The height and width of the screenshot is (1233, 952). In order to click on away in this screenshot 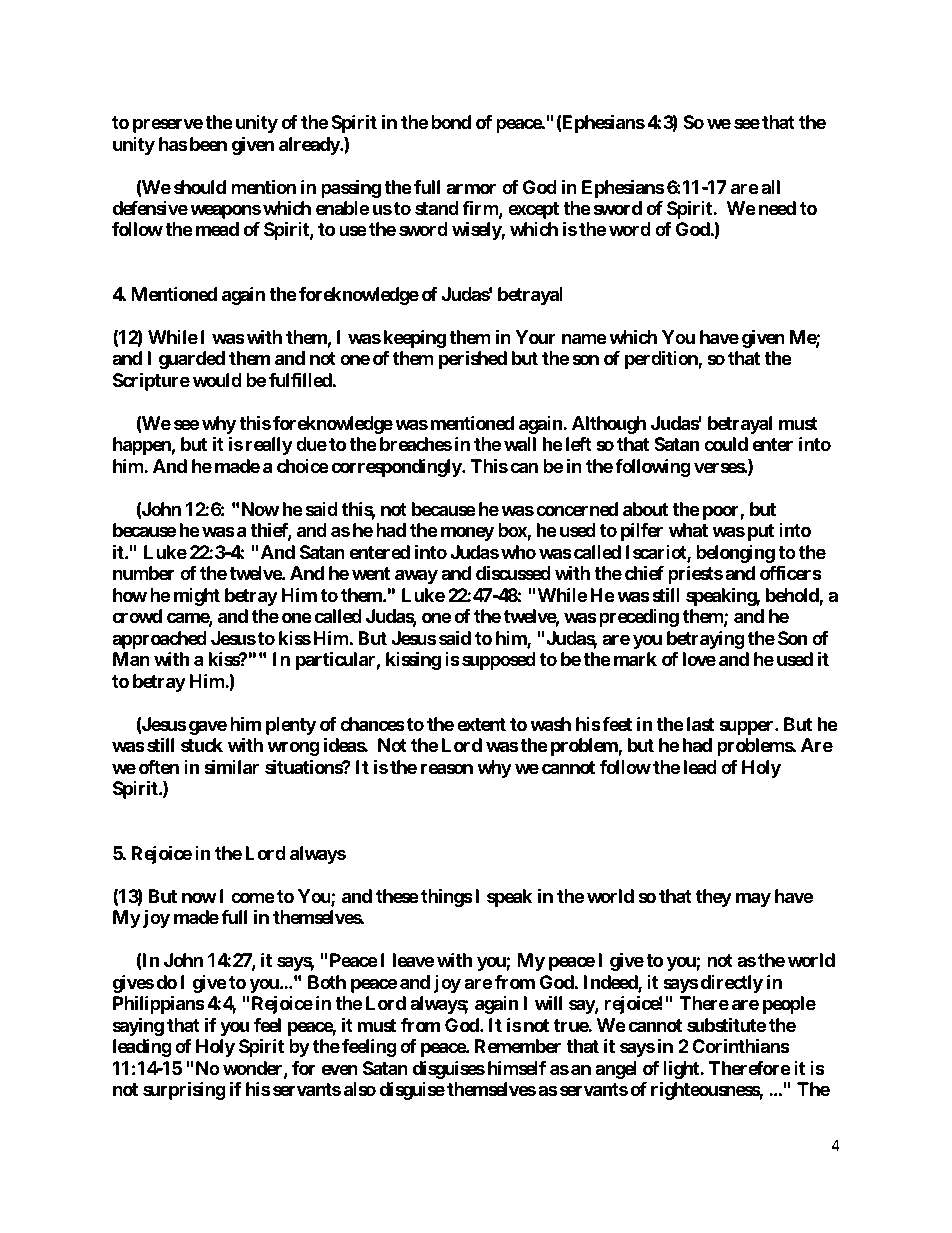, I will do `click(416, 577)`.
